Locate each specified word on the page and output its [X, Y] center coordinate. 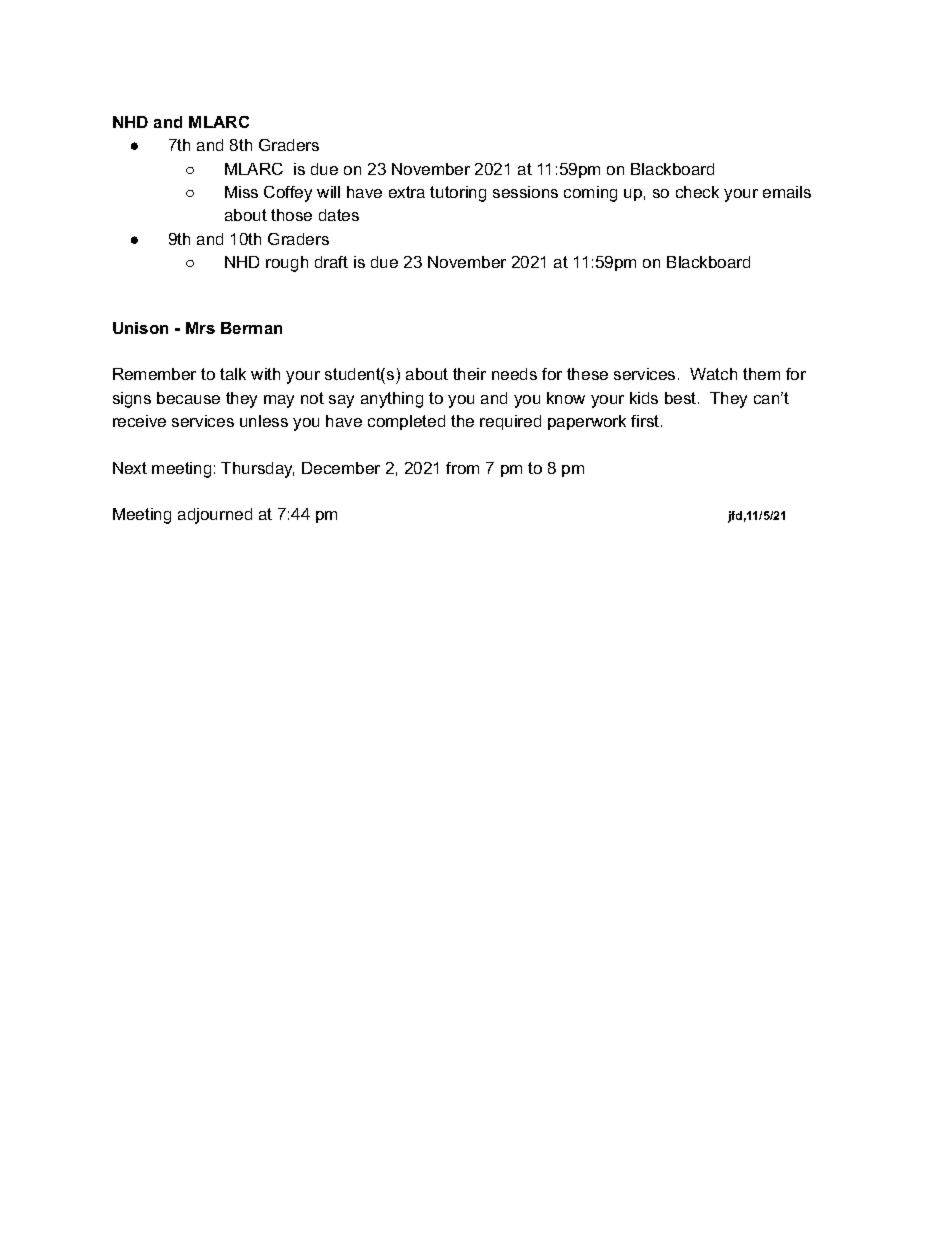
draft [331, 262]
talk [233, 374]
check [697, 192]
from [462, 468]
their [469, 374]
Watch [713, 374]
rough [287, 264]
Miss [241, 192]
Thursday [257, 470]
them [761, 374]
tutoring [458, 194]
